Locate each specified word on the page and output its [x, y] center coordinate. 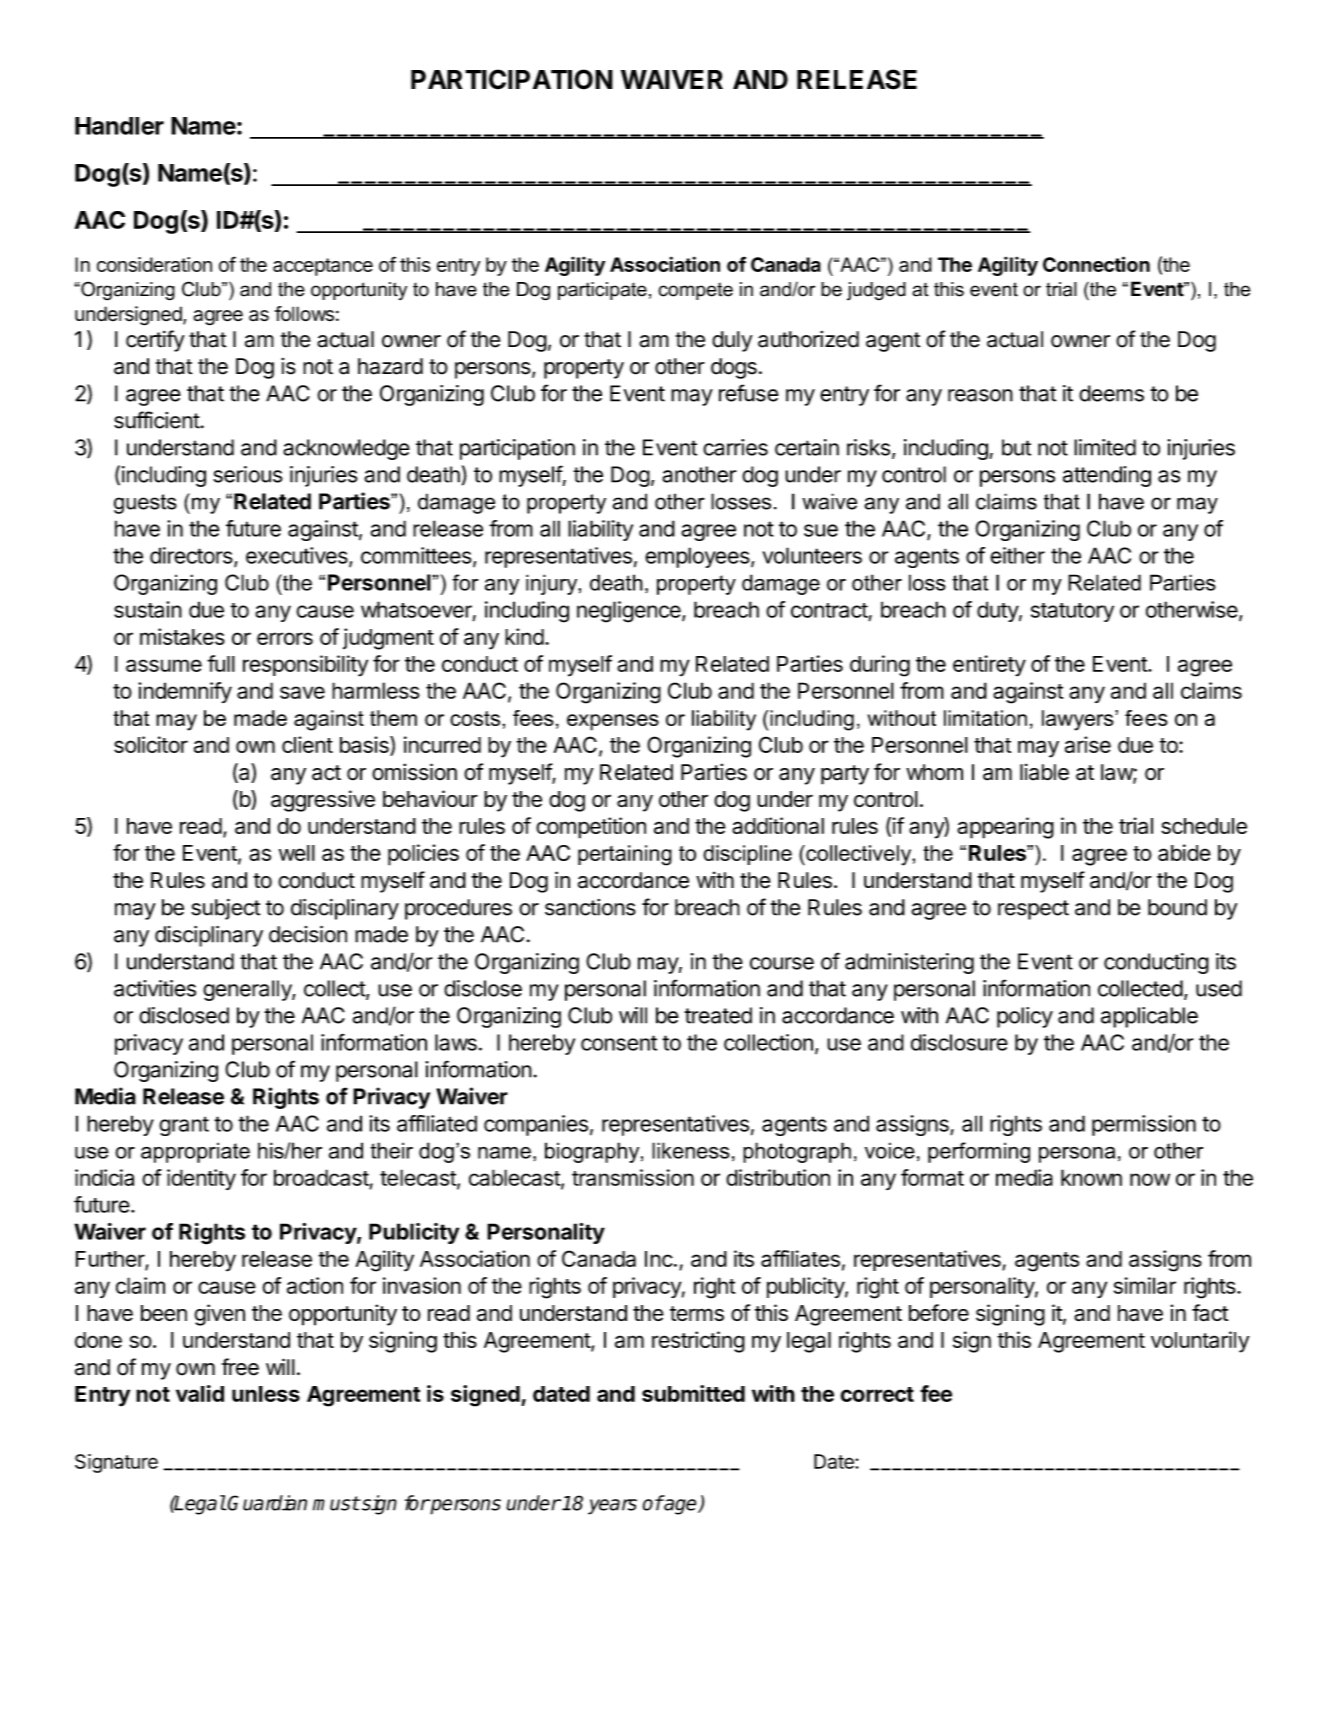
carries [735, 447]
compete [695, 291]
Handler [119, 126]
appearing [1005, 828]
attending [1107, 476]
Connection [1096, 264]
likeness [690, 1150]
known [1091, 1177]
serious [247, 474]
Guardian [267, 1503]
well [297, 853]
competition [591, 828]
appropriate [195, 1152]
